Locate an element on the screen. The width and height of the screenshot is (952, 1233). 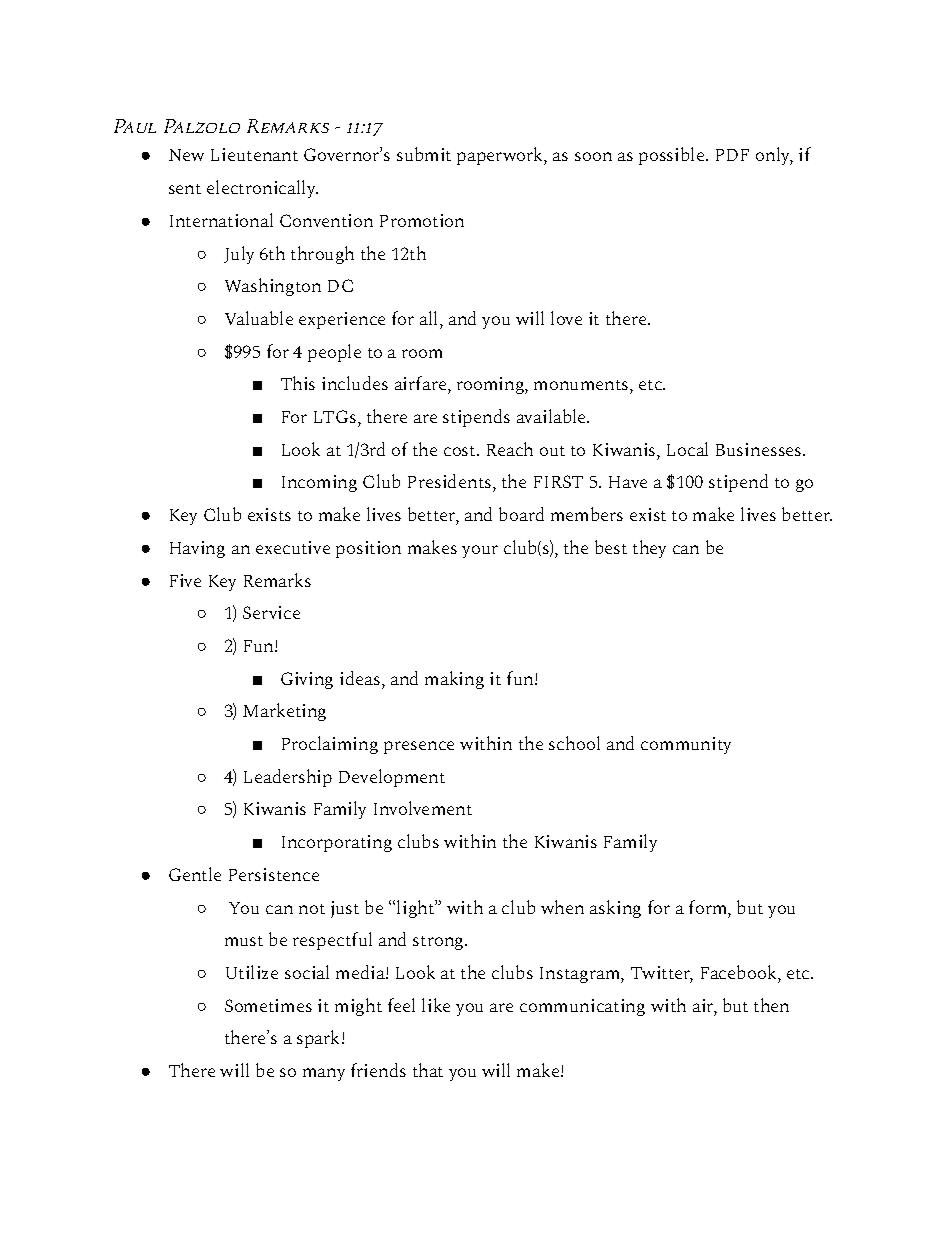
submit is located at coordinates (424, 154).
